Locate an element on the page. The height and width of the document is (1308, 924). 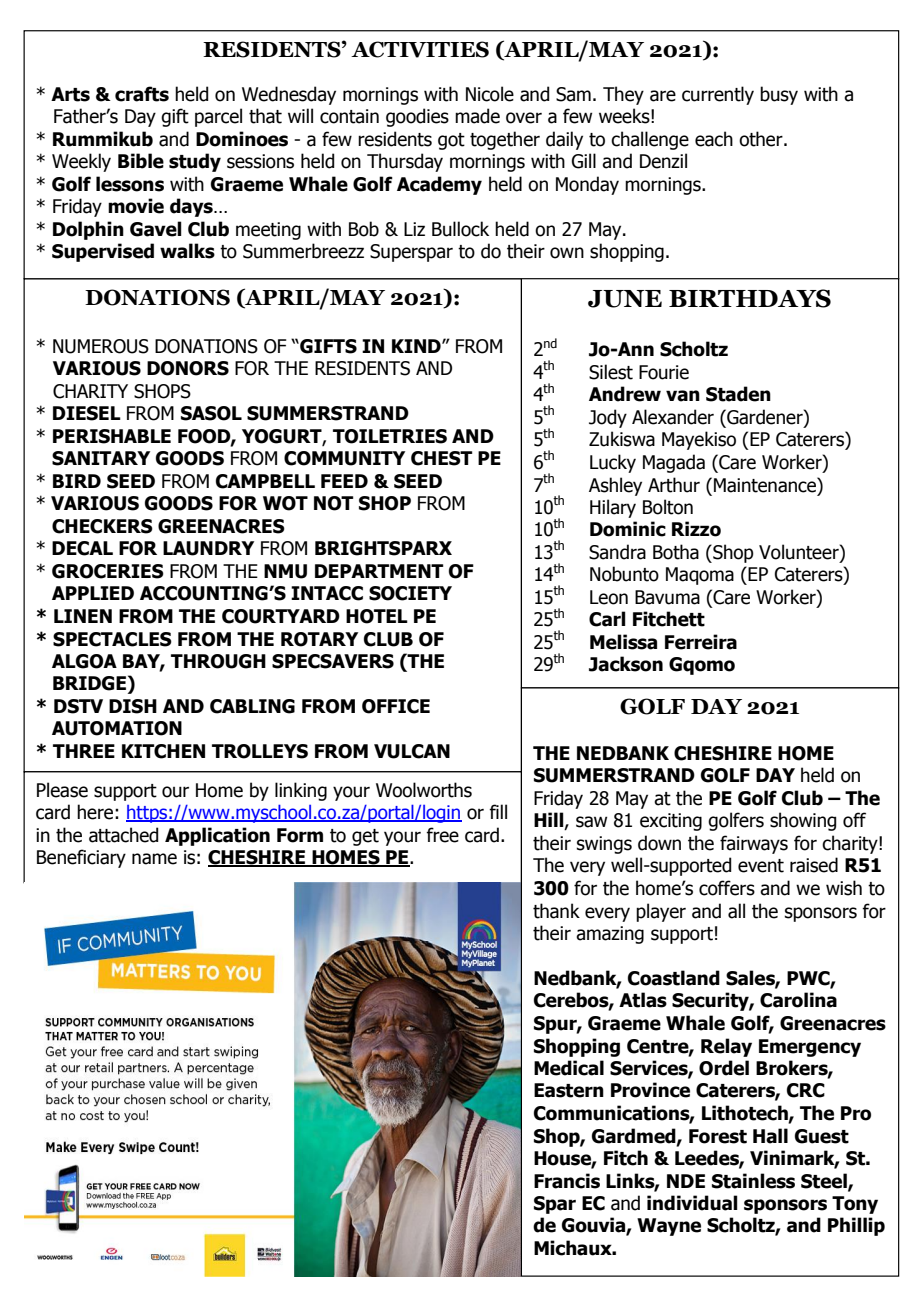
TOILETRIES is located at coordinates (390, 436).
